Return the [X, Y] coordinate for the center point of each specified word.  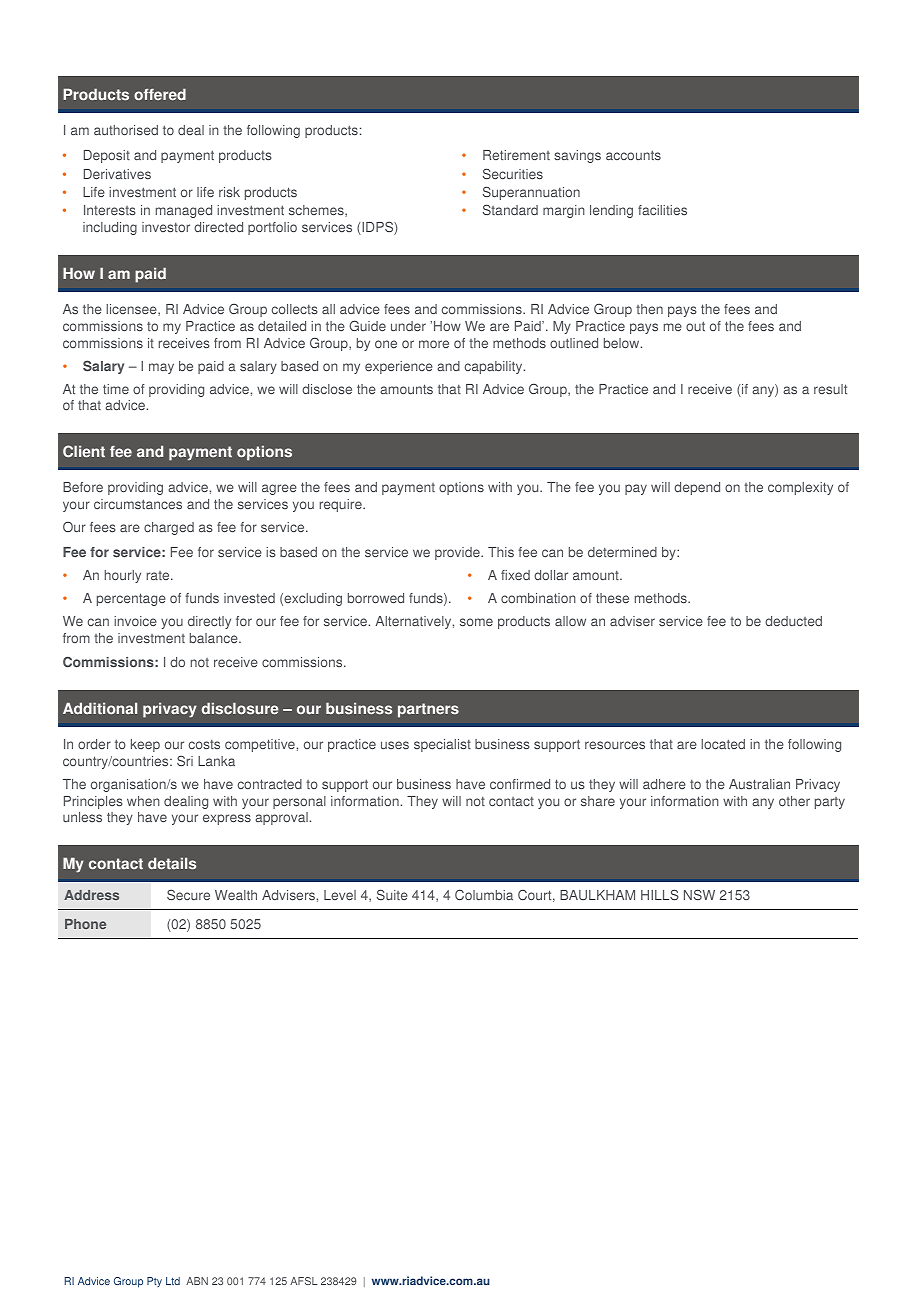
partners [428, 710]
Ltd [173, 1281]
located [723, 744]
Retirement [516, 155]
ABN [197, 1281]
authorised [126, 130]
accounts [633, 155]
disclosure [240, 708]
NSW [699, 894]
